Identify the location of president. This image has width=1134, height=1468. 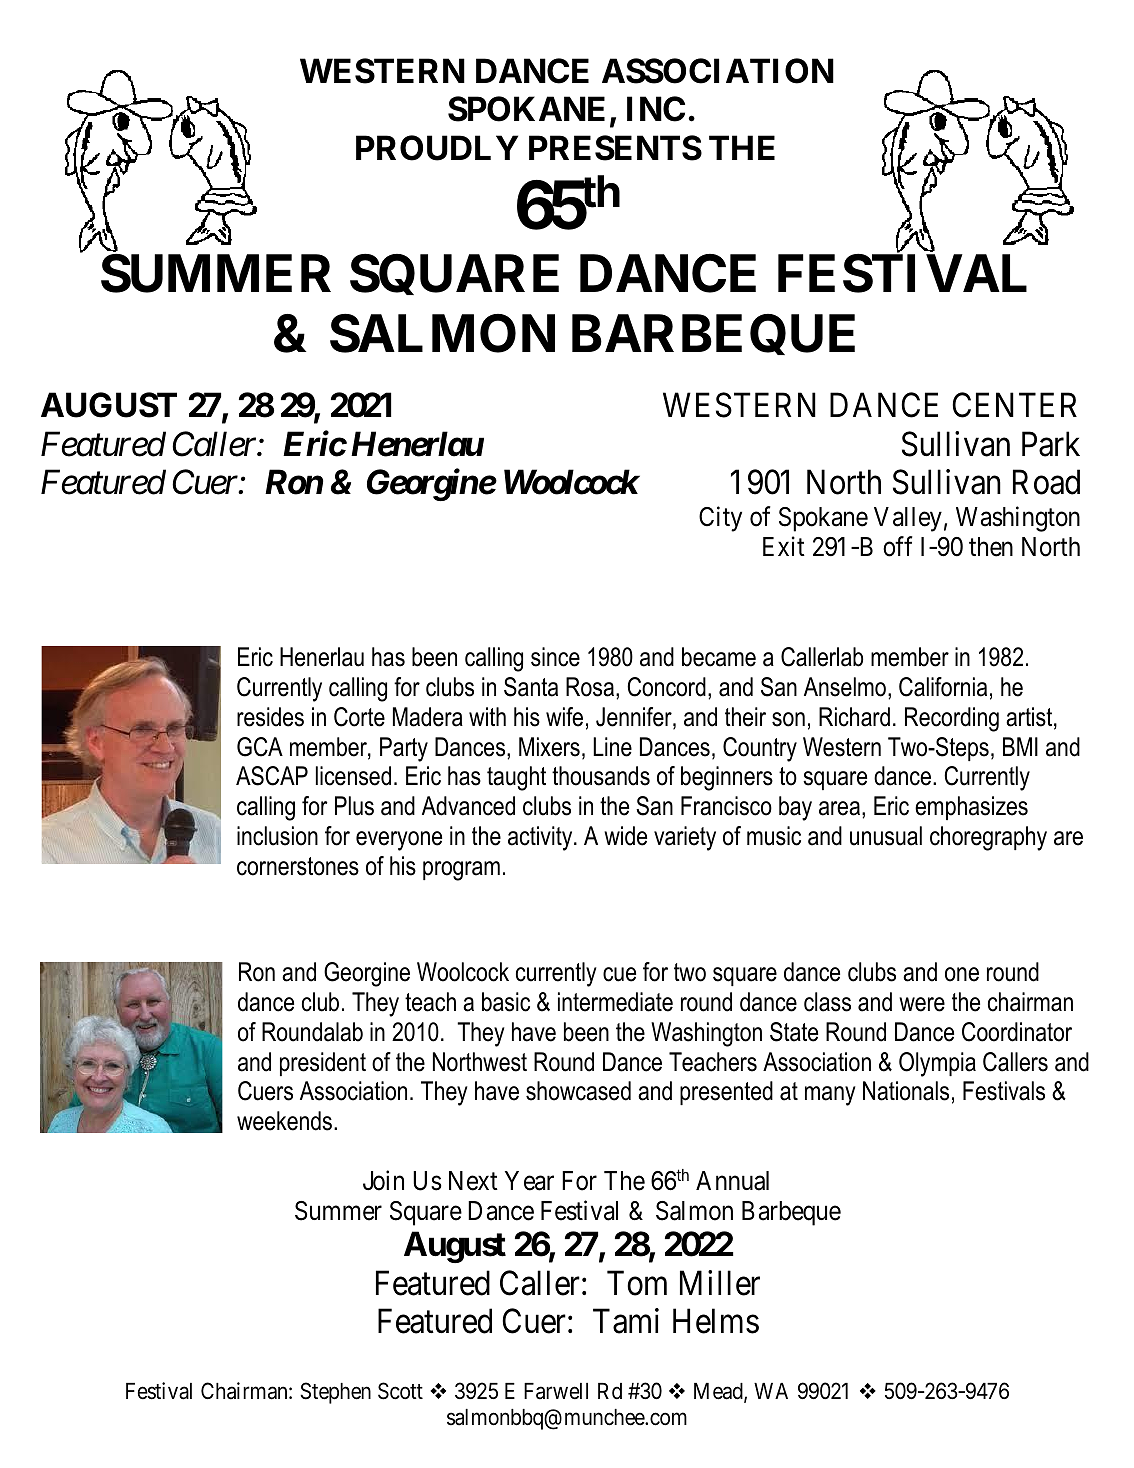
(323, 1064).
